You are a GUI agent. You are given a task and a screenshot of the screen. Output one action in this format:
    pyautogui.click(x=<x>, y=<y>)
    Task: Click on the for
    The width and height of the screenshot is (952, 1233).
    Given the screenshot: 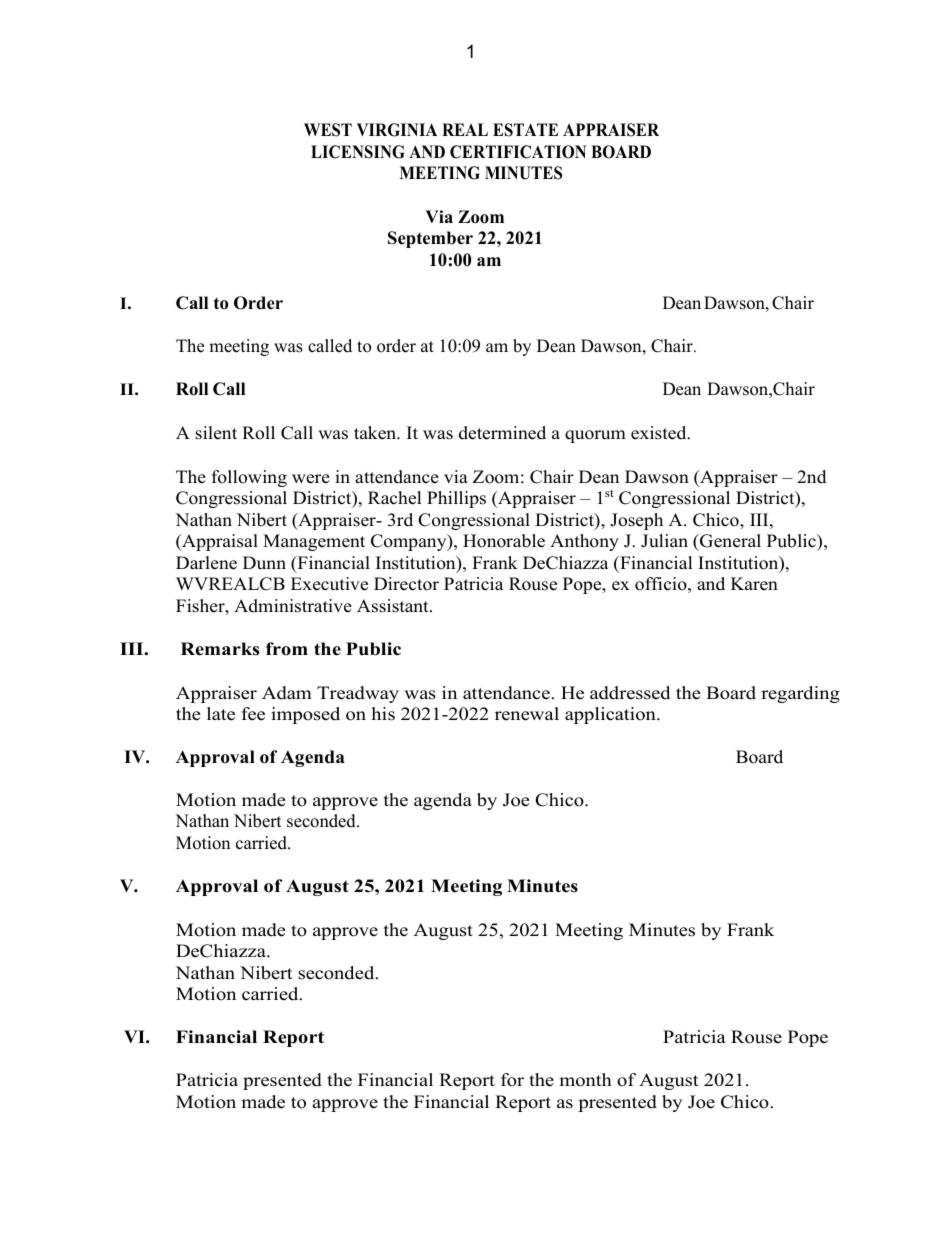 What is the action you would take?
    pyautogui.click(x=512, y=1080)
